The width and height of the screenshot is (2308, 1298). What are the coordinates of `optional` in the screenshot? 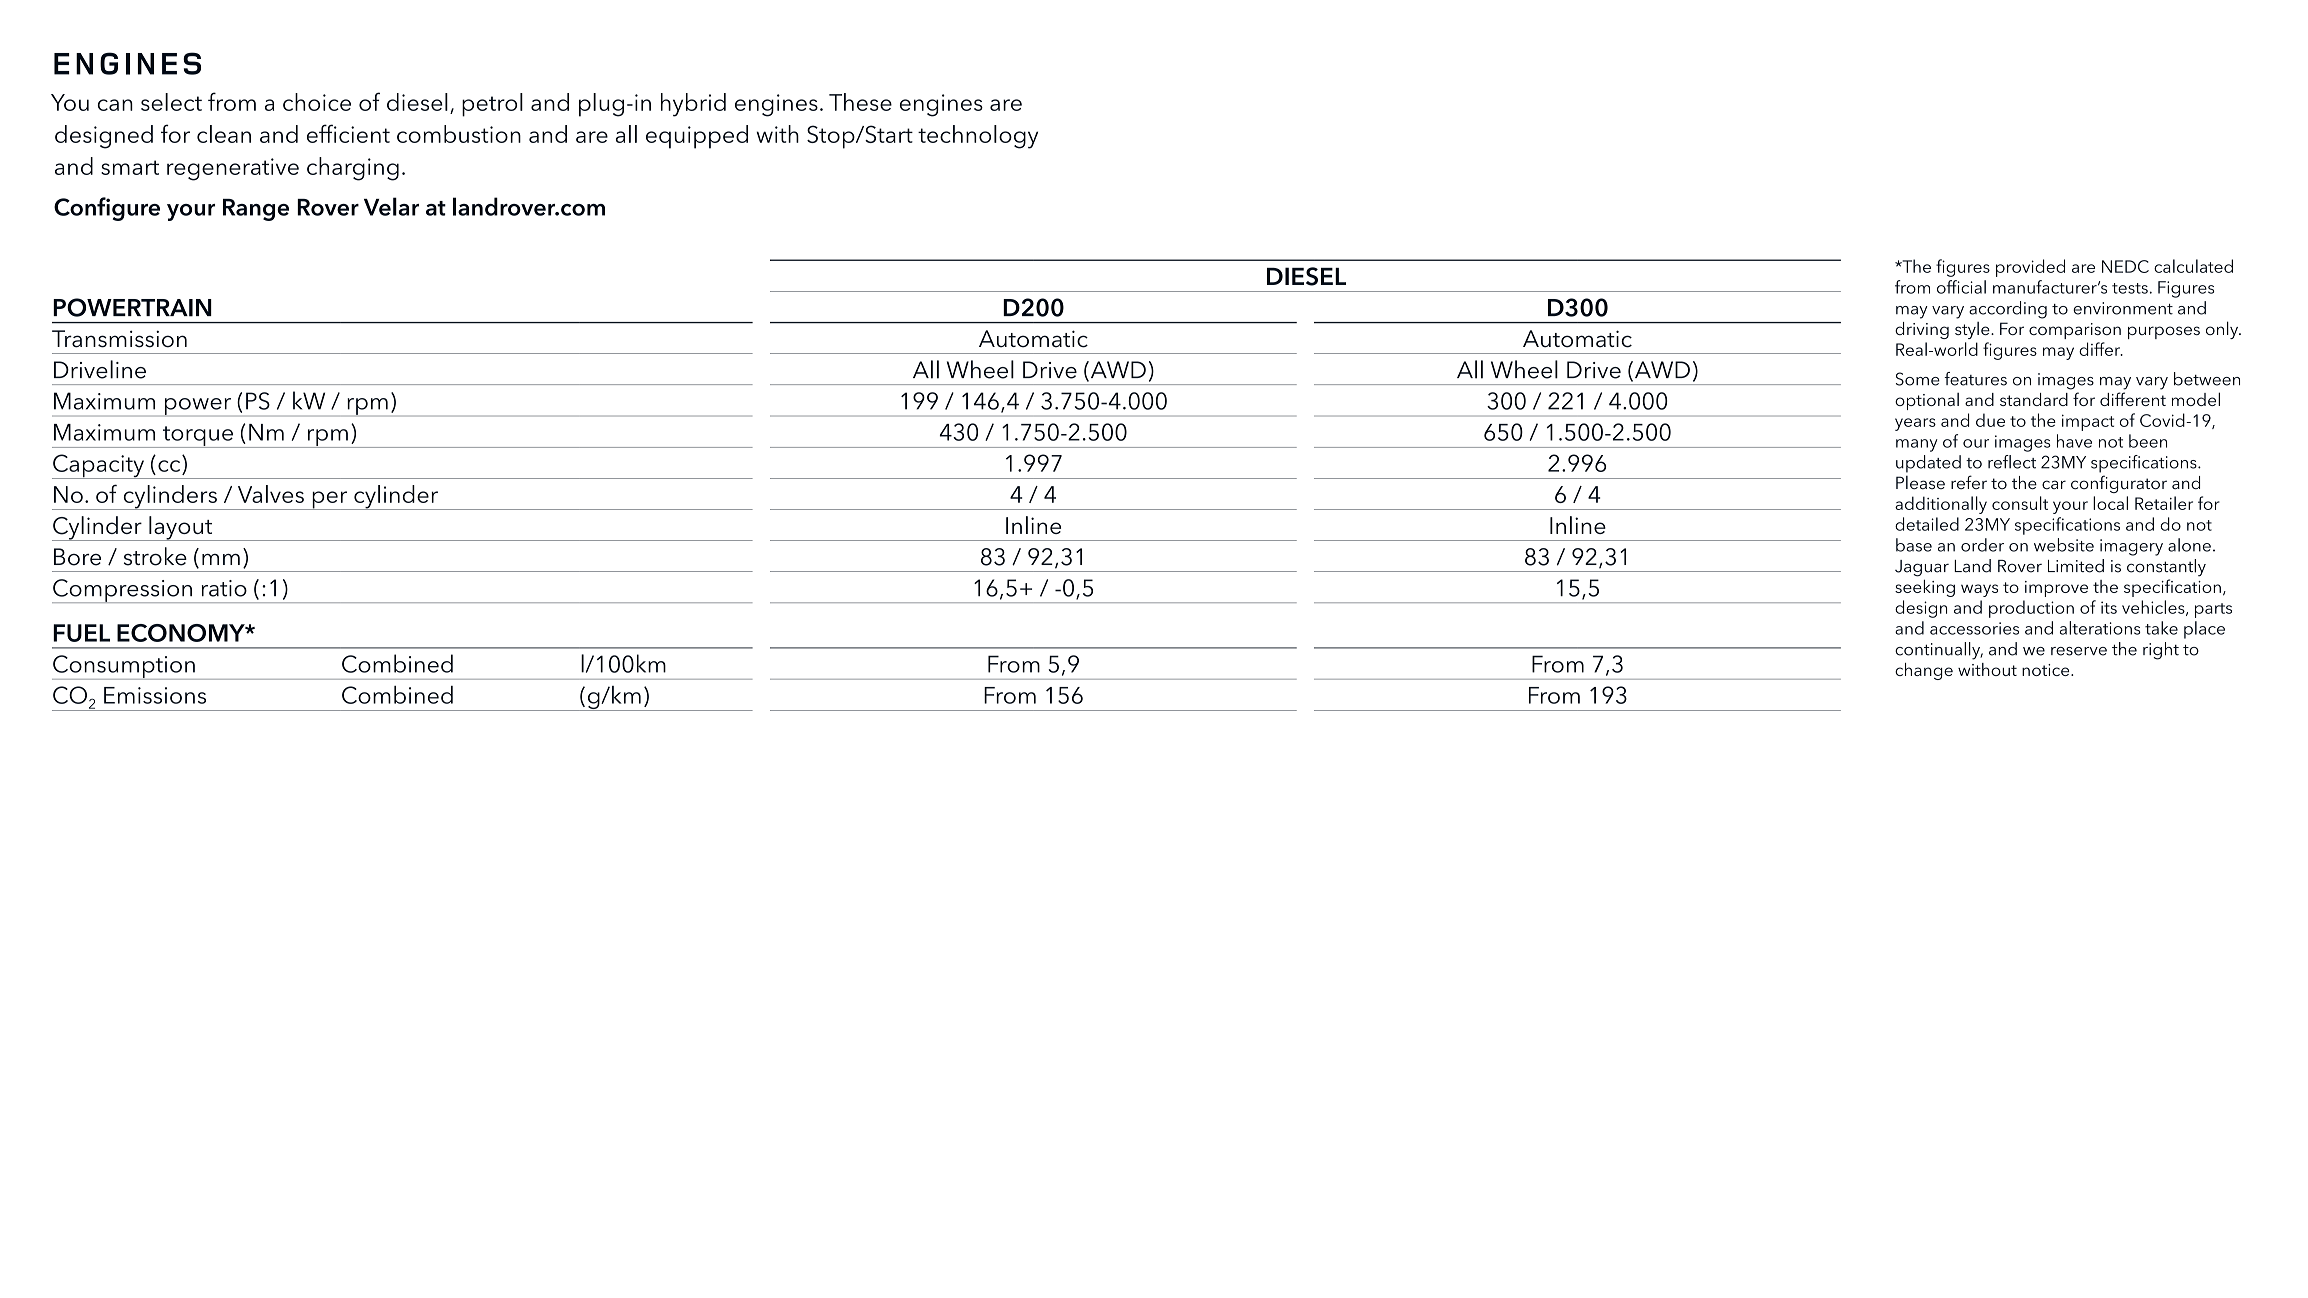 It's located at (1927, 401).
